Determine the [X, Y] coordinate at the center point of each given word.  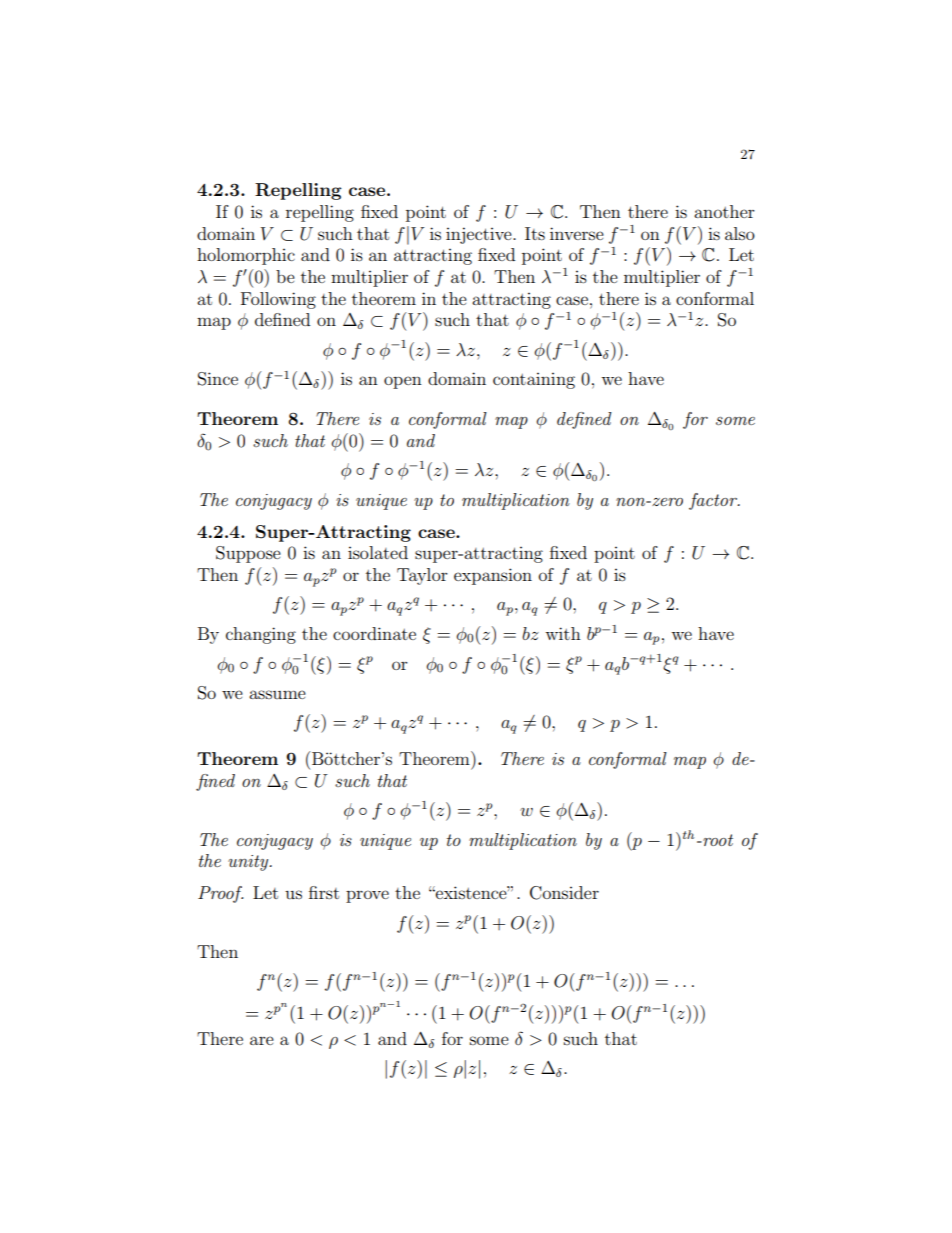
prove [367, 896]
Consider [564, 893]
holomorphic [246, 256]
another [724, 211]
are [262, 1040]
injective [480, 235]
